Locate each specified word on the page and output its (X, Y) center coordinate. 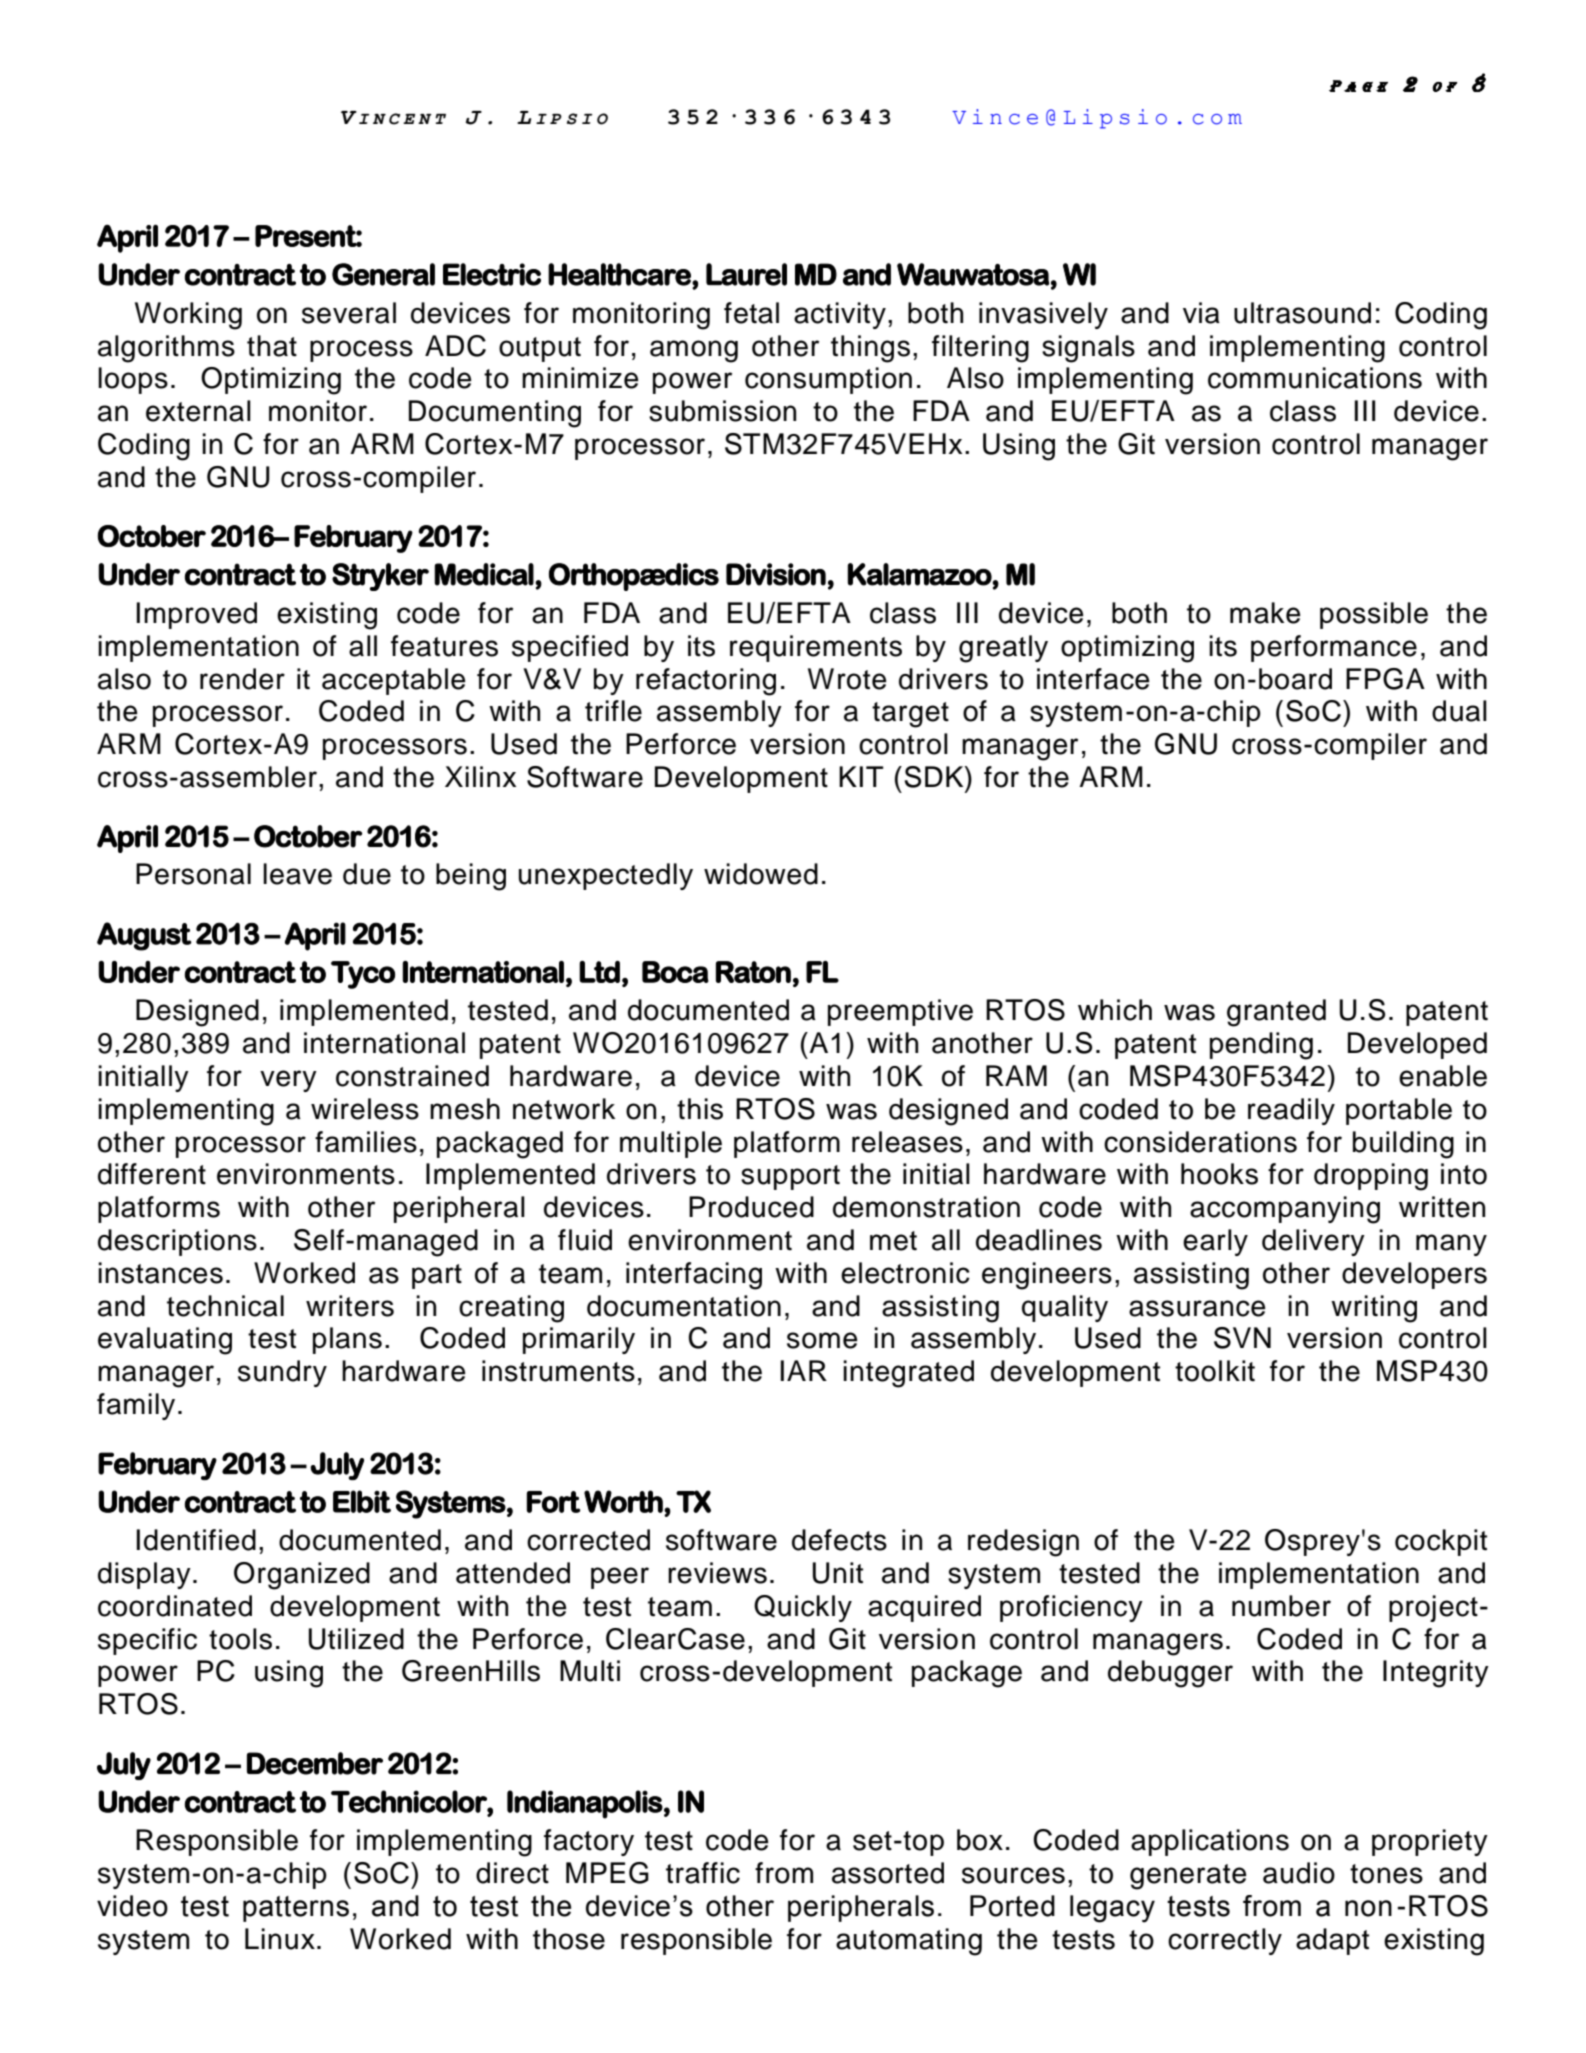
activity (840, 315)
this (700, 1109)
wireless (365, 1109)
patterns (296, 1909)
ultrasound (1302, 313)
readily (1291, 1111)
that (272, 346)
